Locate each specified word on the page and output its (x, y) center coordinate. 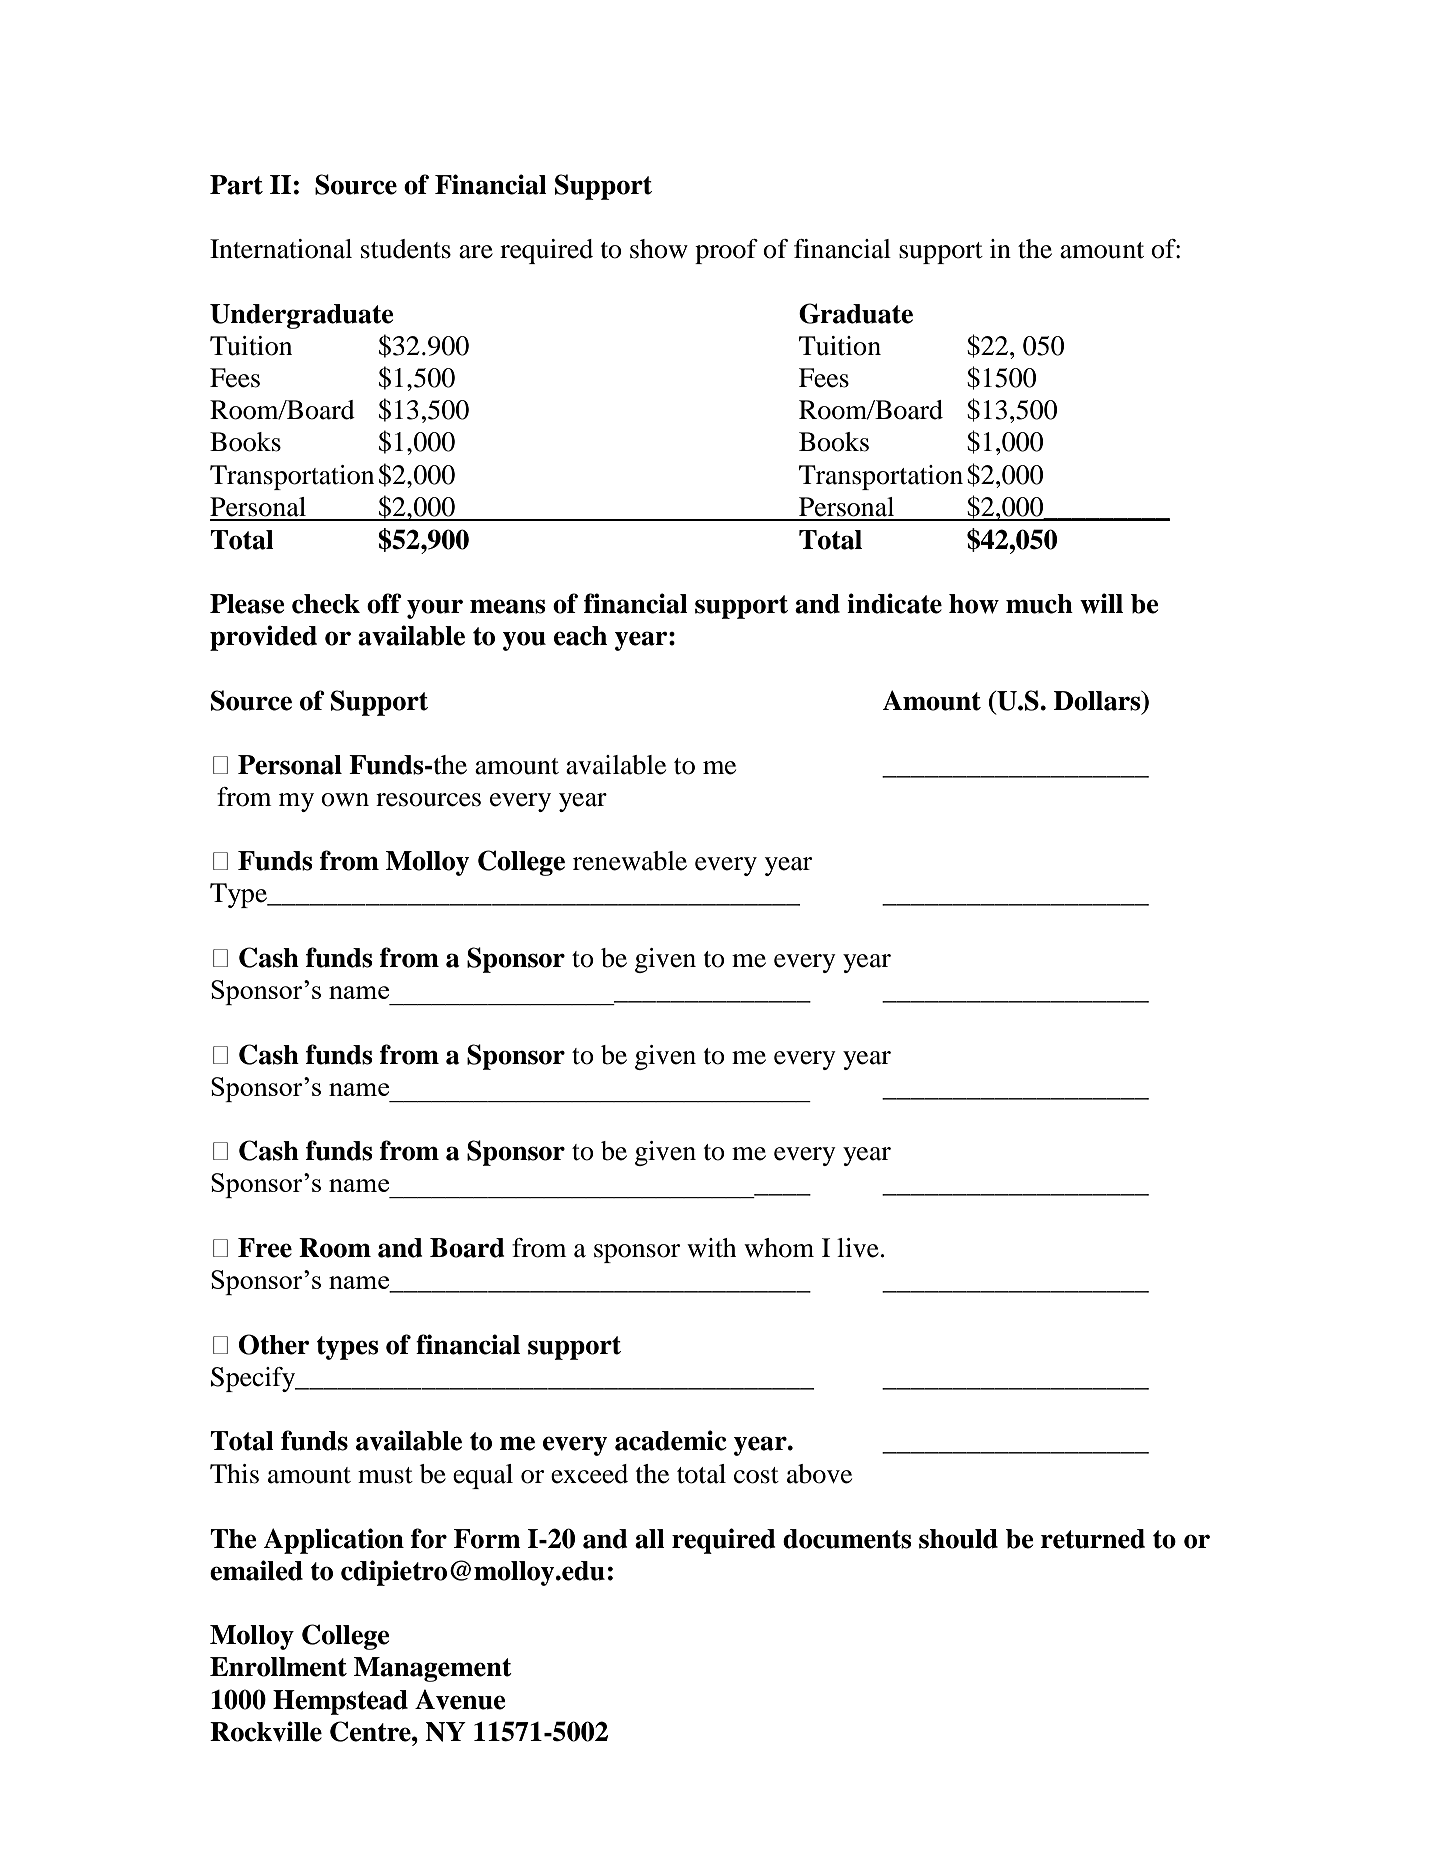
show (659, 249)
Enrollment (278, 1667)
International (281, 249)
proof (726, 251)
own (345, 800)
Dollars (1098, 701)
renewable (630, 861)
